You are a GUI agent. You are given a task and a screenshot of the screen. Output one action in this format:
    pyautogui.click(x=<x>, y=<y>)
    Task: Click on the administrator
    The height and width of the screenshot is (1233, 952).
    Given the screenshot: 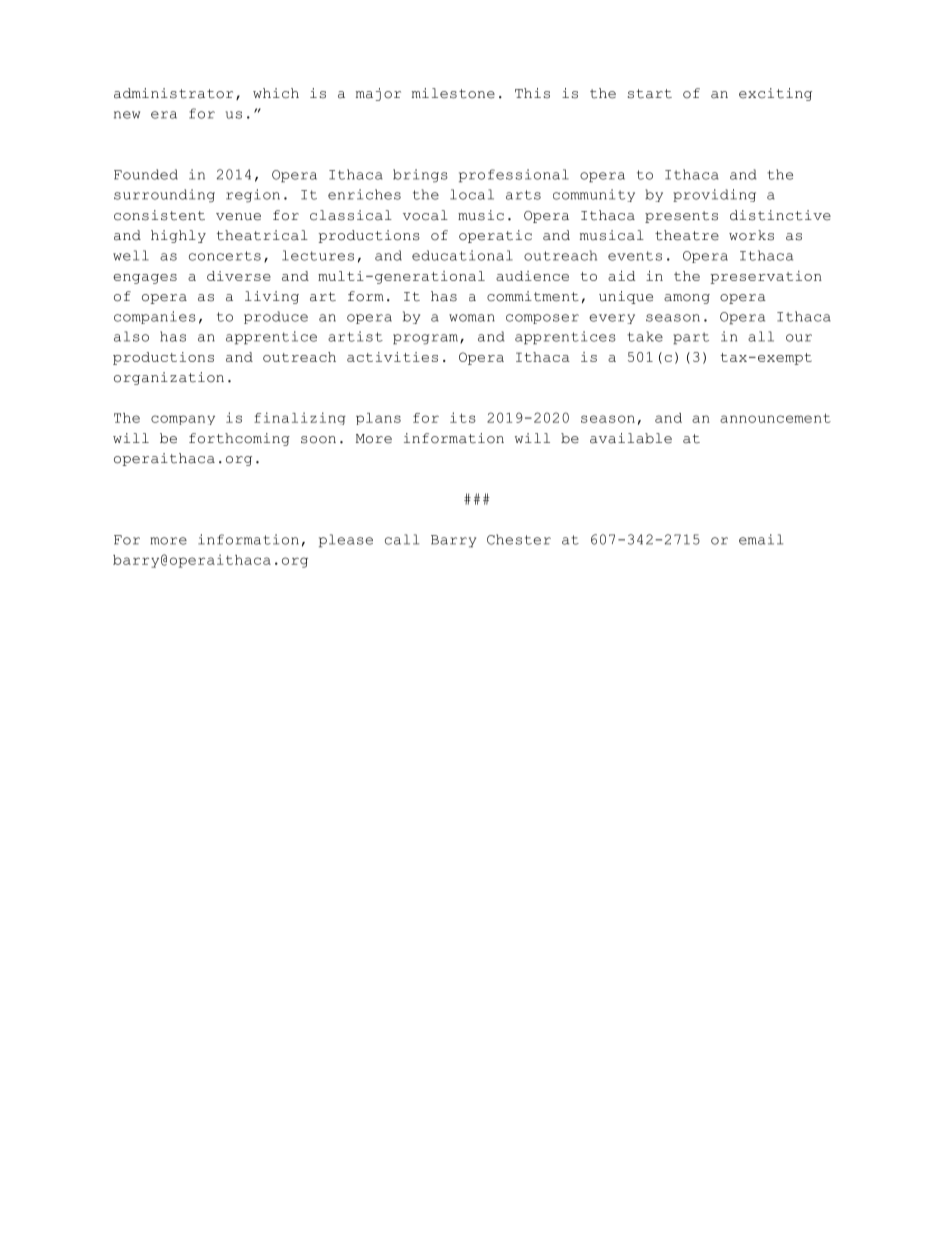 What is the action you would take?
    pyautogui.click(x=173, y=93)
